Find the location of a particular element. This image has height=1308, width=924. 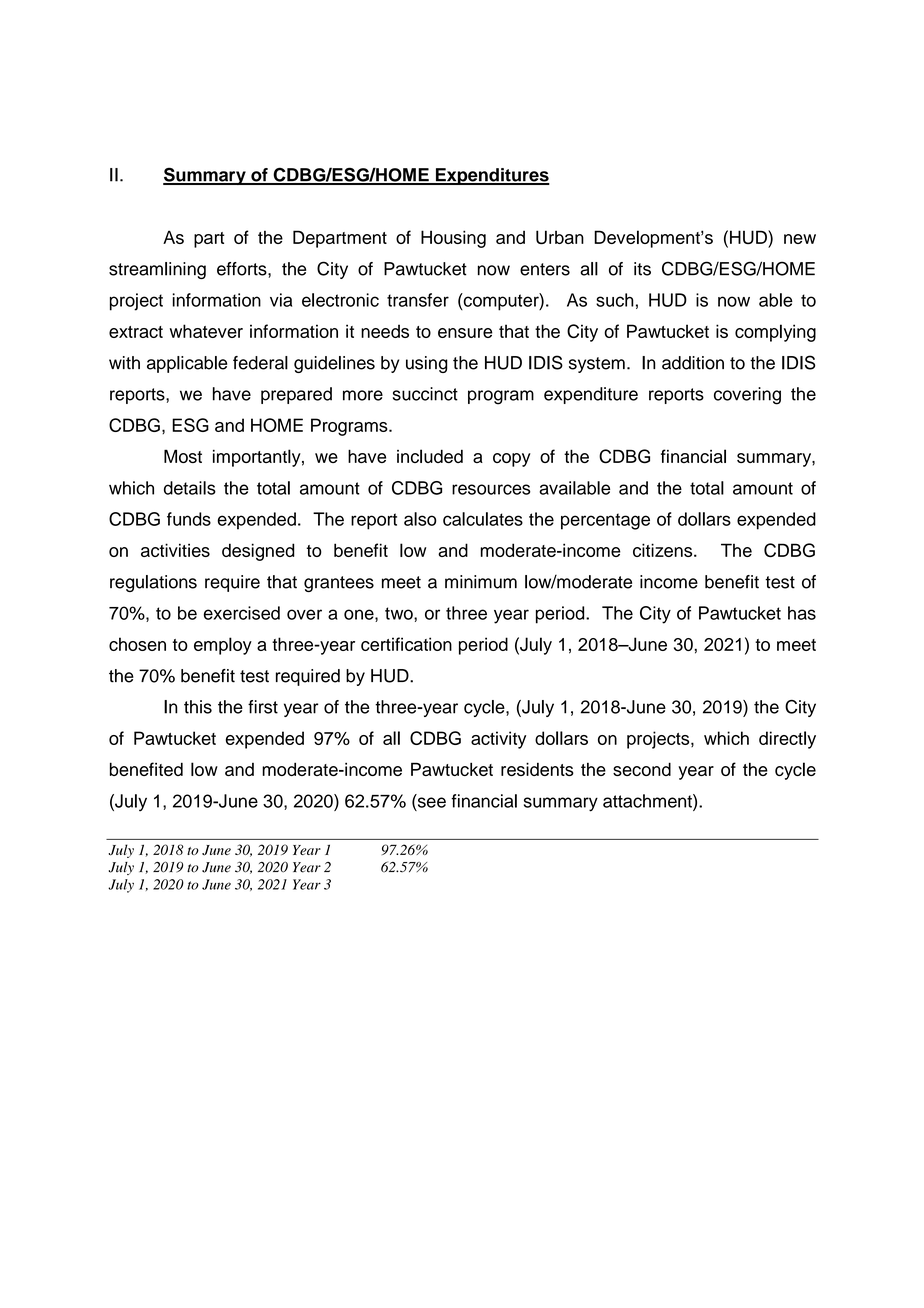

employ is located at coordinates (223, 646).
